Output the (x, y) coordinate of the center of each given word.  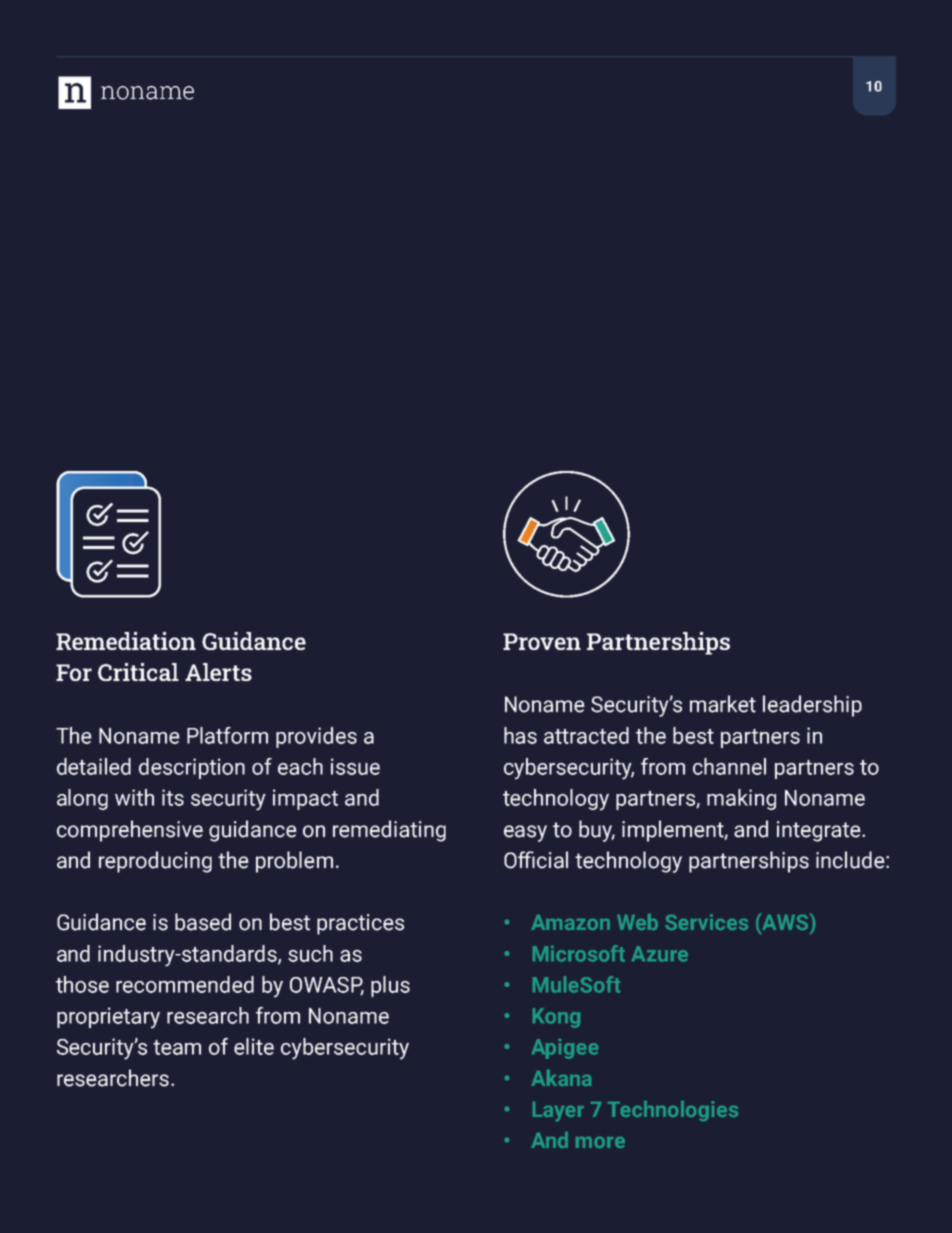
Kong (556, 1018)
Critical (138, 672)
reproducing (155, 862)
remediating (389, 831)
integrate (820, 831)
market (723, 704)
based (203, 922)
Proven (542, 641)
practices (360, 924)
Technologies (673, 1111)
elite (254, 1046)
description (192, 768)
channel (729, 766)
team (177, 1047)
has (520, 735)
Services (706, 922)
